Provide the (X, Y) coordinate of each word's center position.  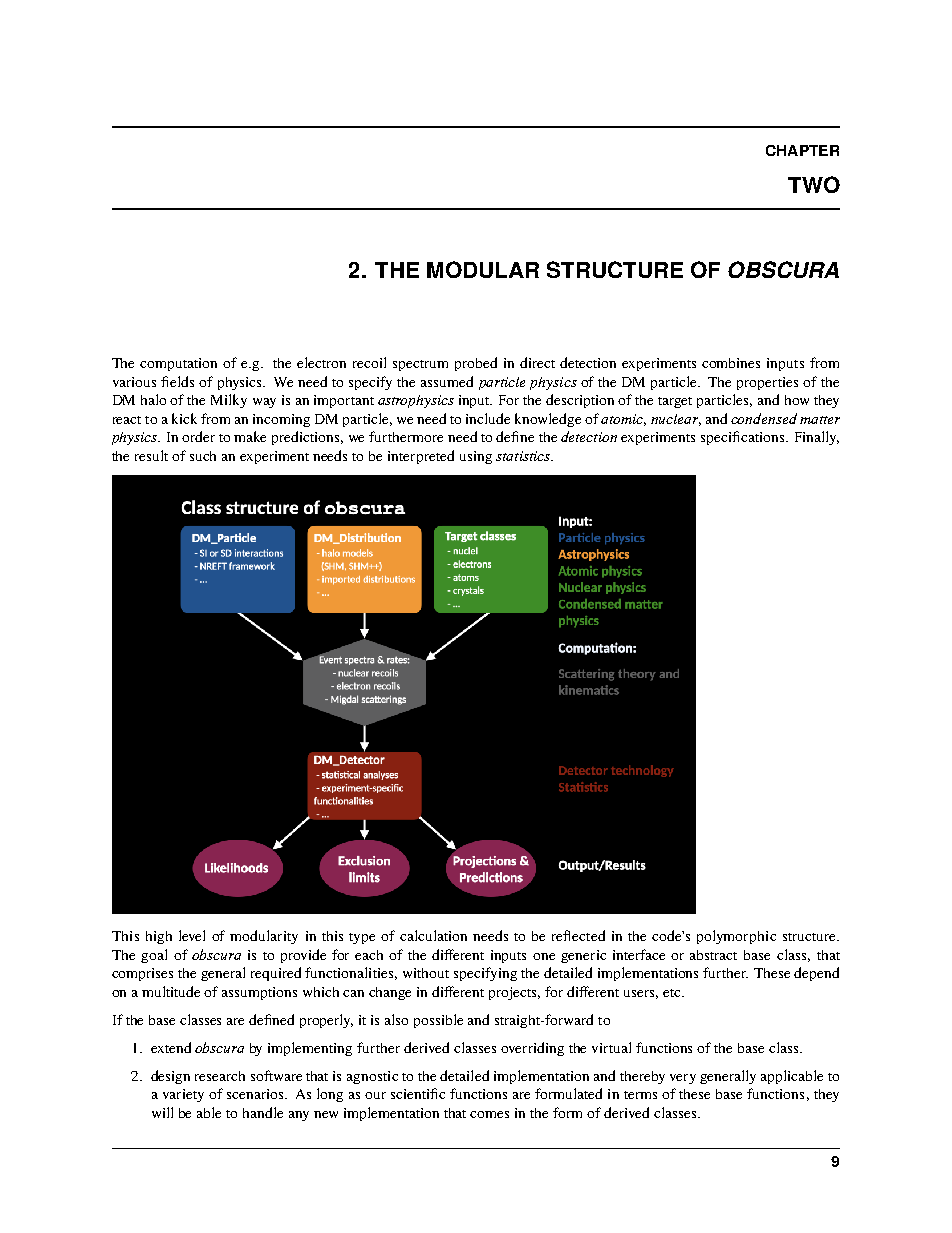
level (192, 935)
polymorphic (736, 937)
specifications (744, 438)
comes (489, 1114)
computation (178, 364)
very (683, 1079)
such (203, 456)
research (220, 1076)
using (476, 457)
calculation (433, 935)
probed (476, 364)
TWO (814, 184)
